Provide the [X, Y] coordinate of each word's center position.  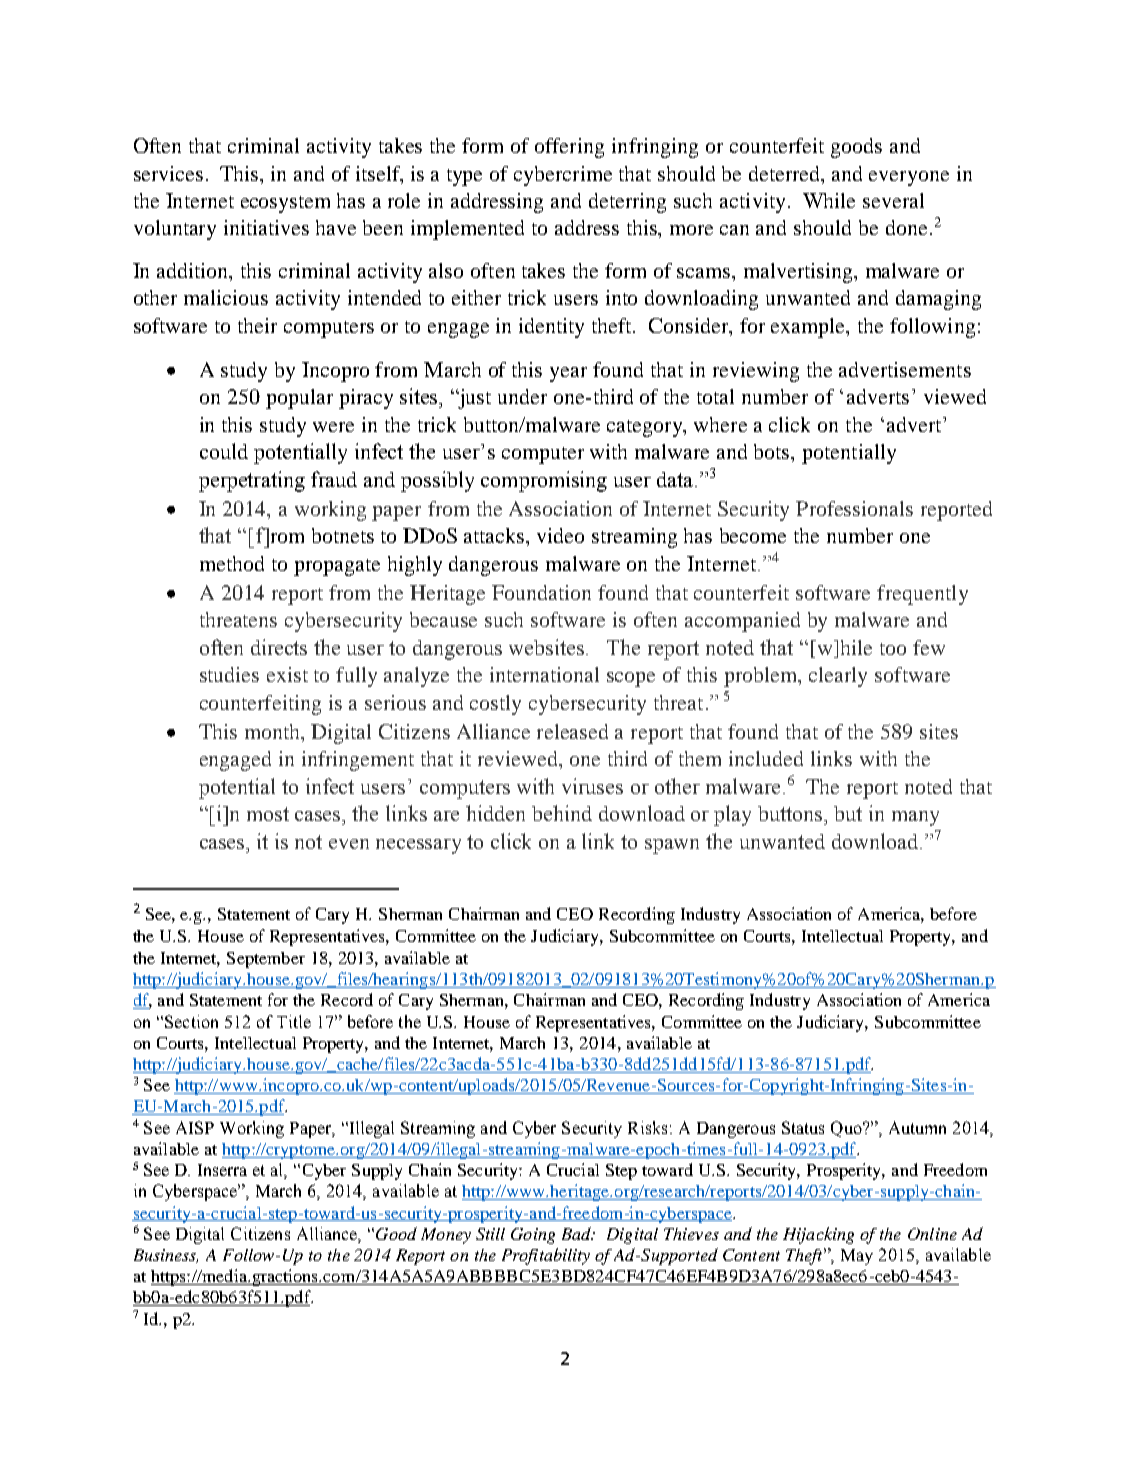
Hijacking [818, 1235]
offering [569, 148]
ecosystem [285, 204]
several [893, 200]
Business [166, 1256]
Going [533, 1236]
